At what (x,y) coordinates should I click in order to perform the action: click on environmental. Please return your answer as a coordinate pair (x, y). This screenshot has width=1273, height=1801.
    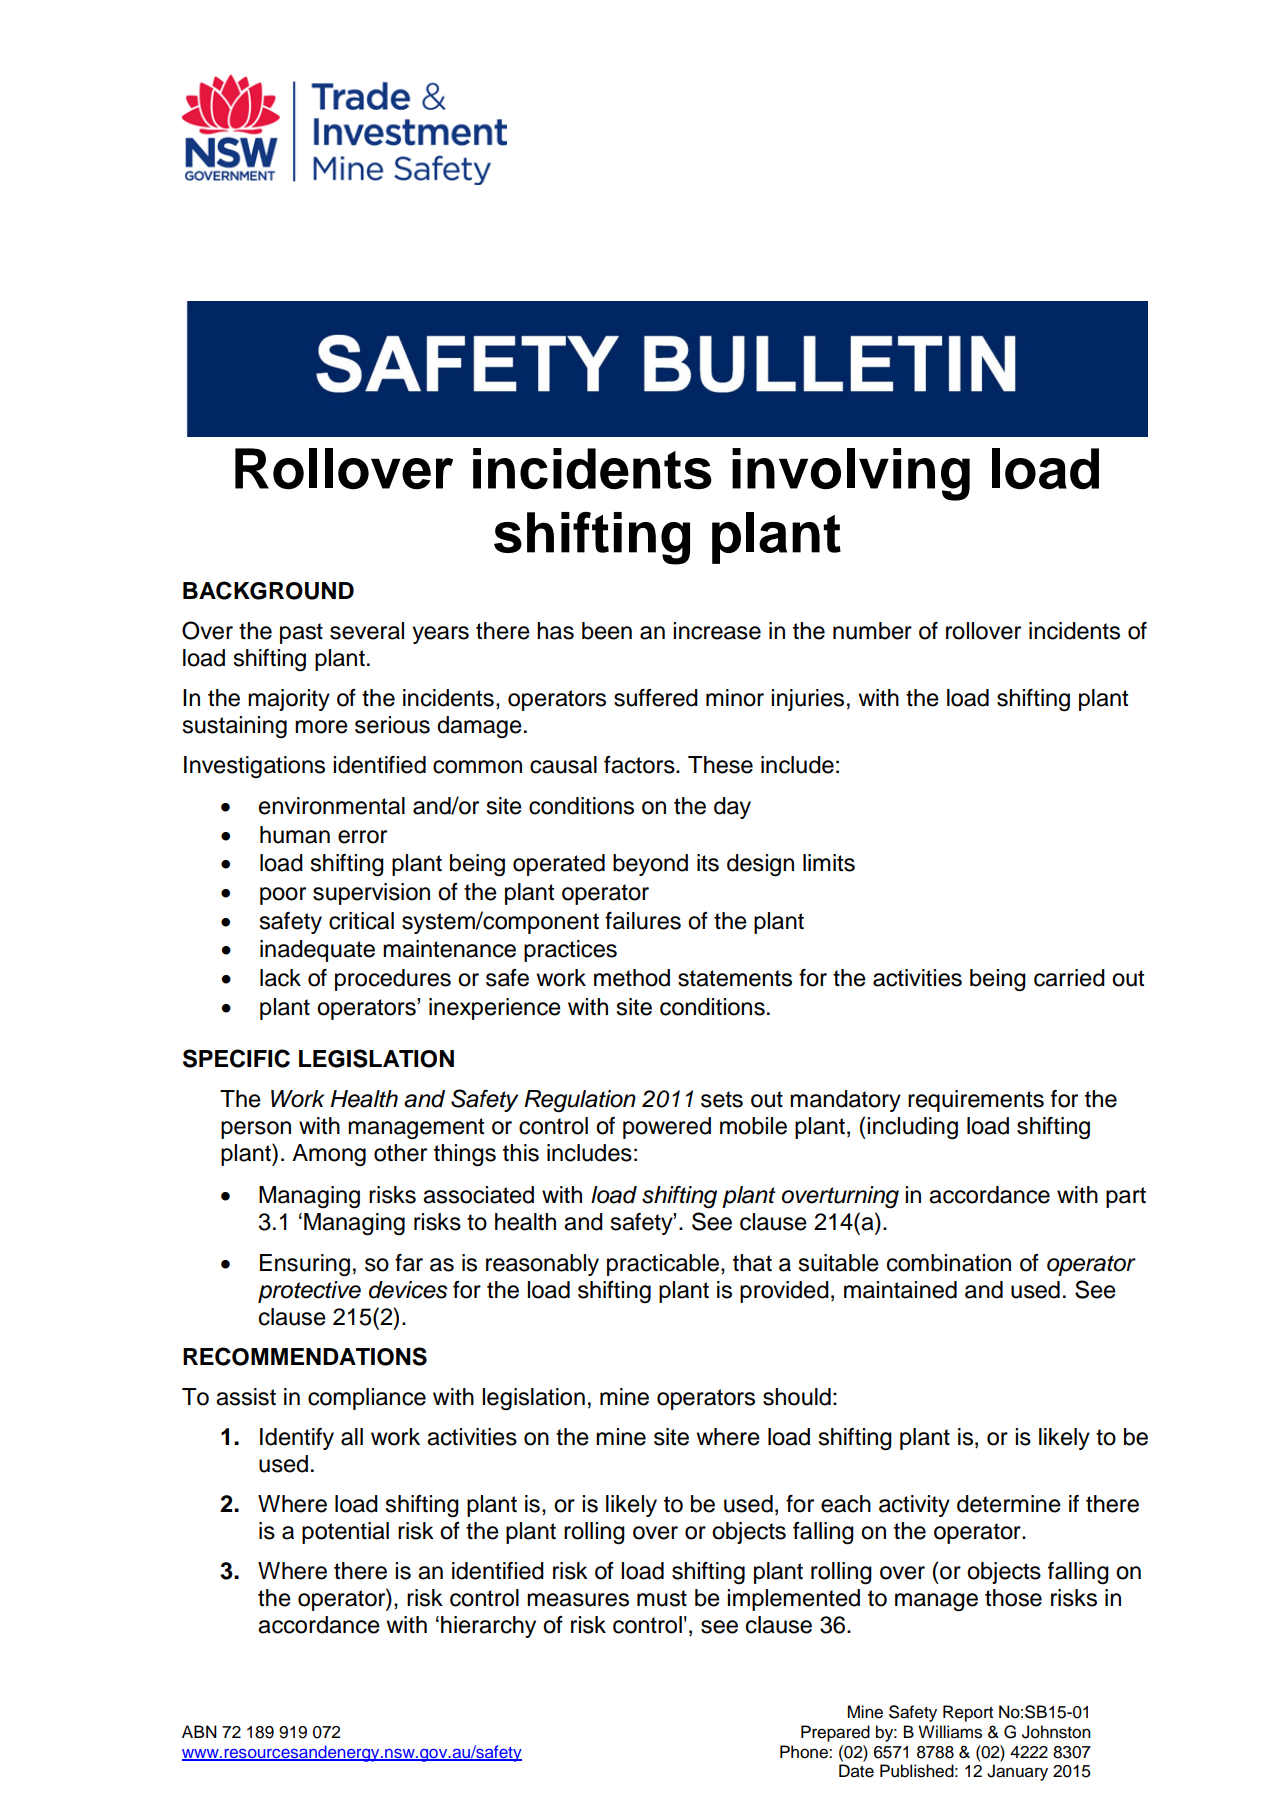
    Looking at the image, I should click on (332, 806).
